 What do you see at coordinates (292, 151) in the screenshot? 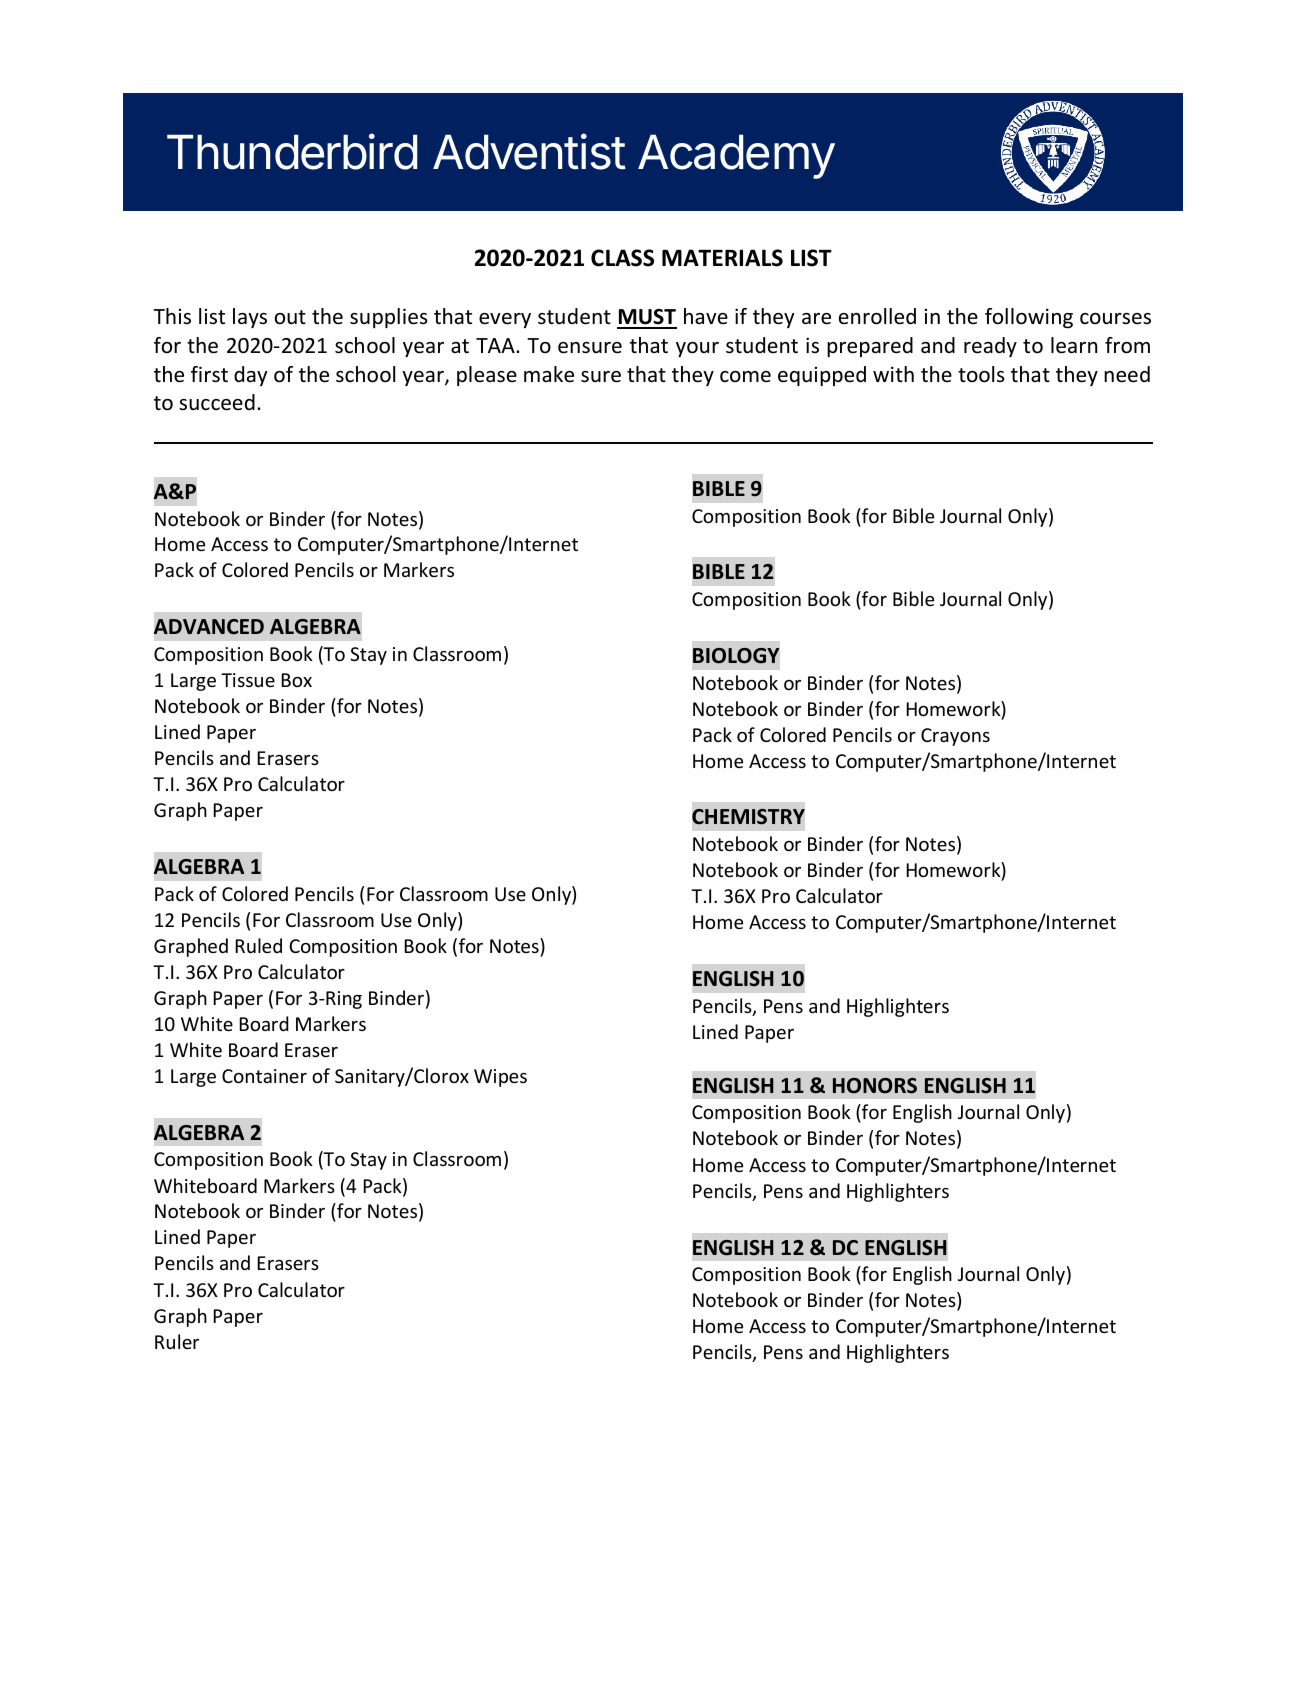
I see `Thunderbird` at bounding box center [292, 151].
